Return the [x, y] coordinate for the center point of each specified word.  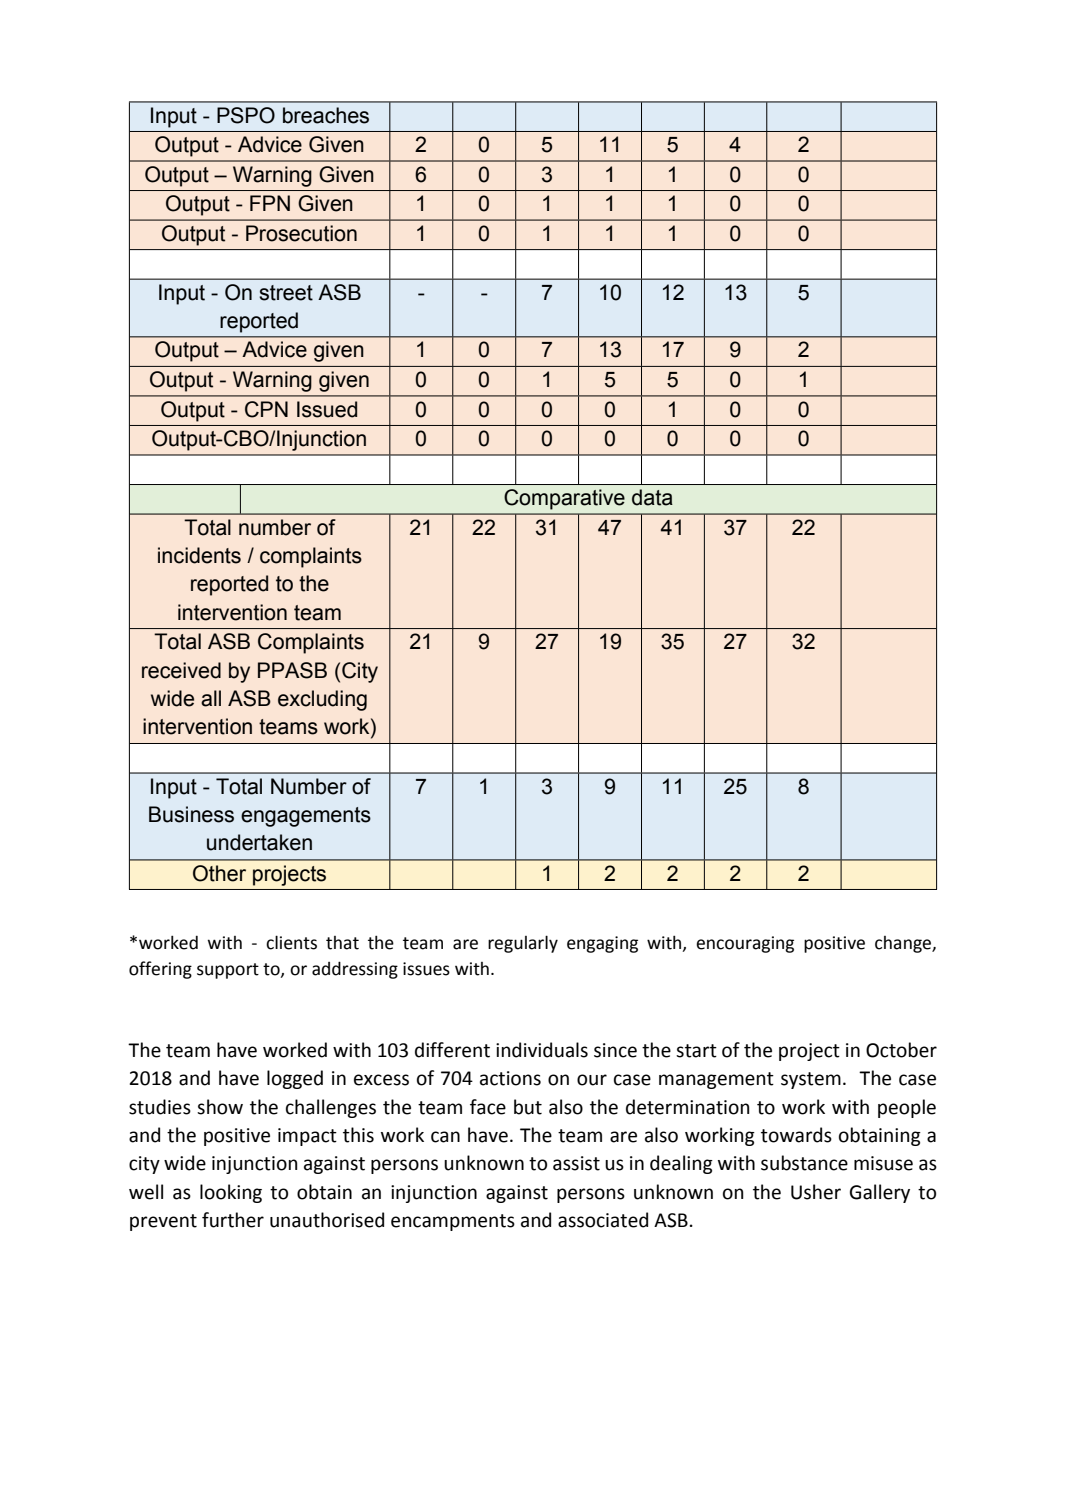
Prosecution [301, 233]
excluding [322, 700]
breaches [326, 115]
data [652, 497]
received [181, 670]
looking [231, 1193]
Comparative [564, 499]
